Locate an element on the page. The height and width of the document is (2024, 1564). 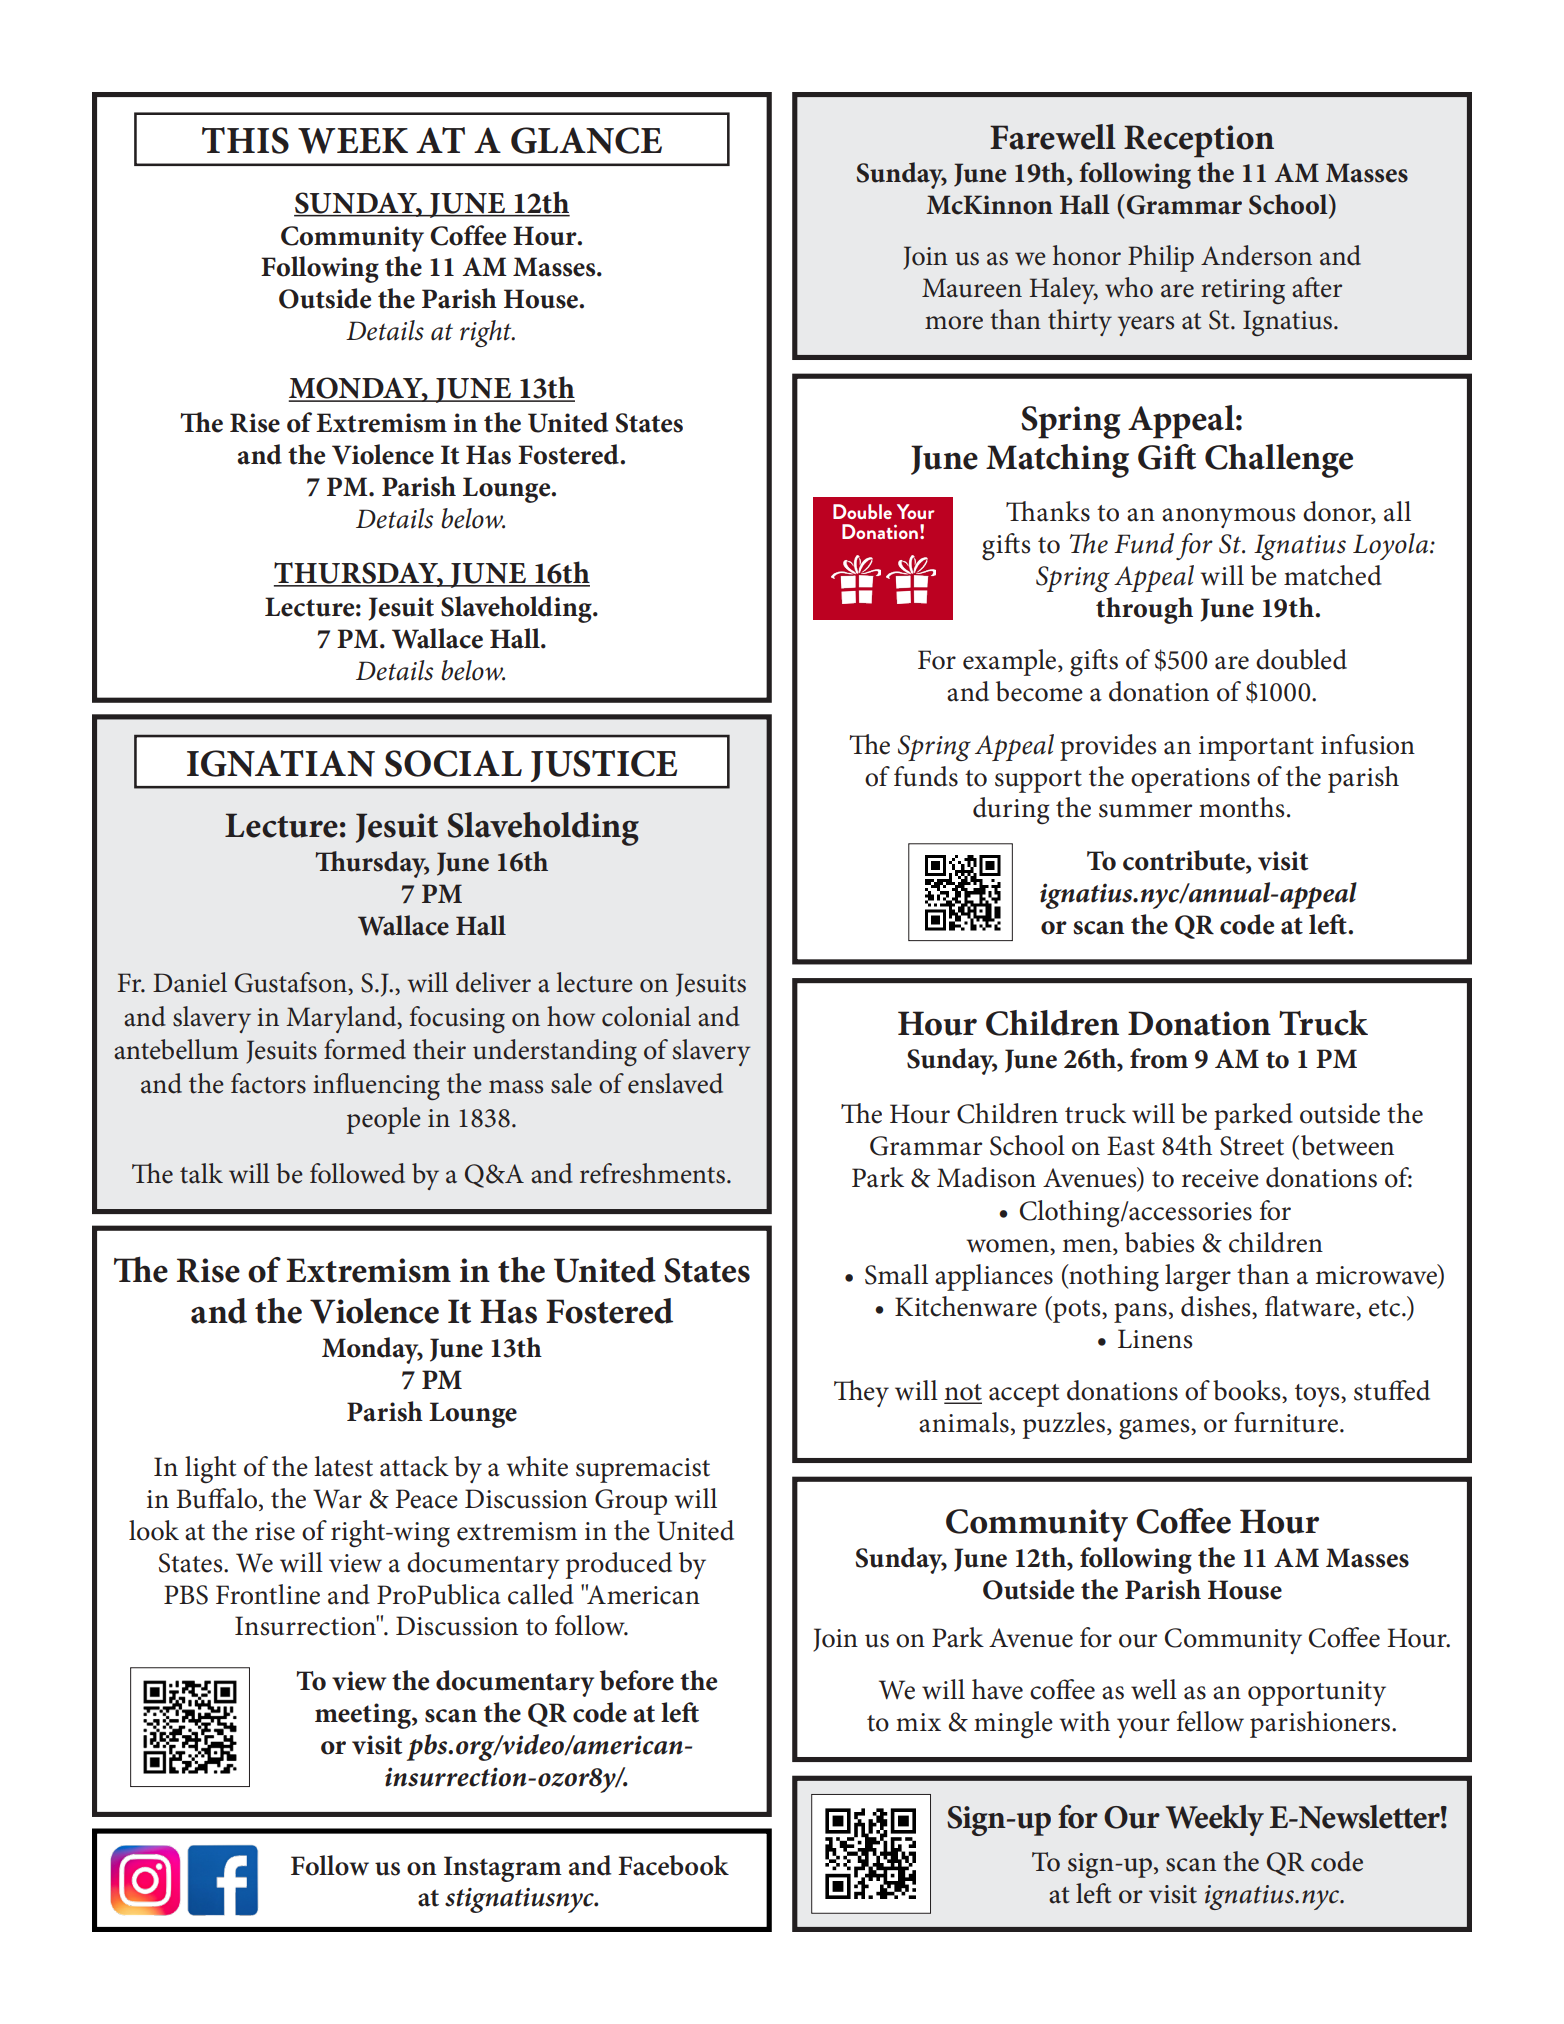
colonial is located at coordinates (646, 1016).
